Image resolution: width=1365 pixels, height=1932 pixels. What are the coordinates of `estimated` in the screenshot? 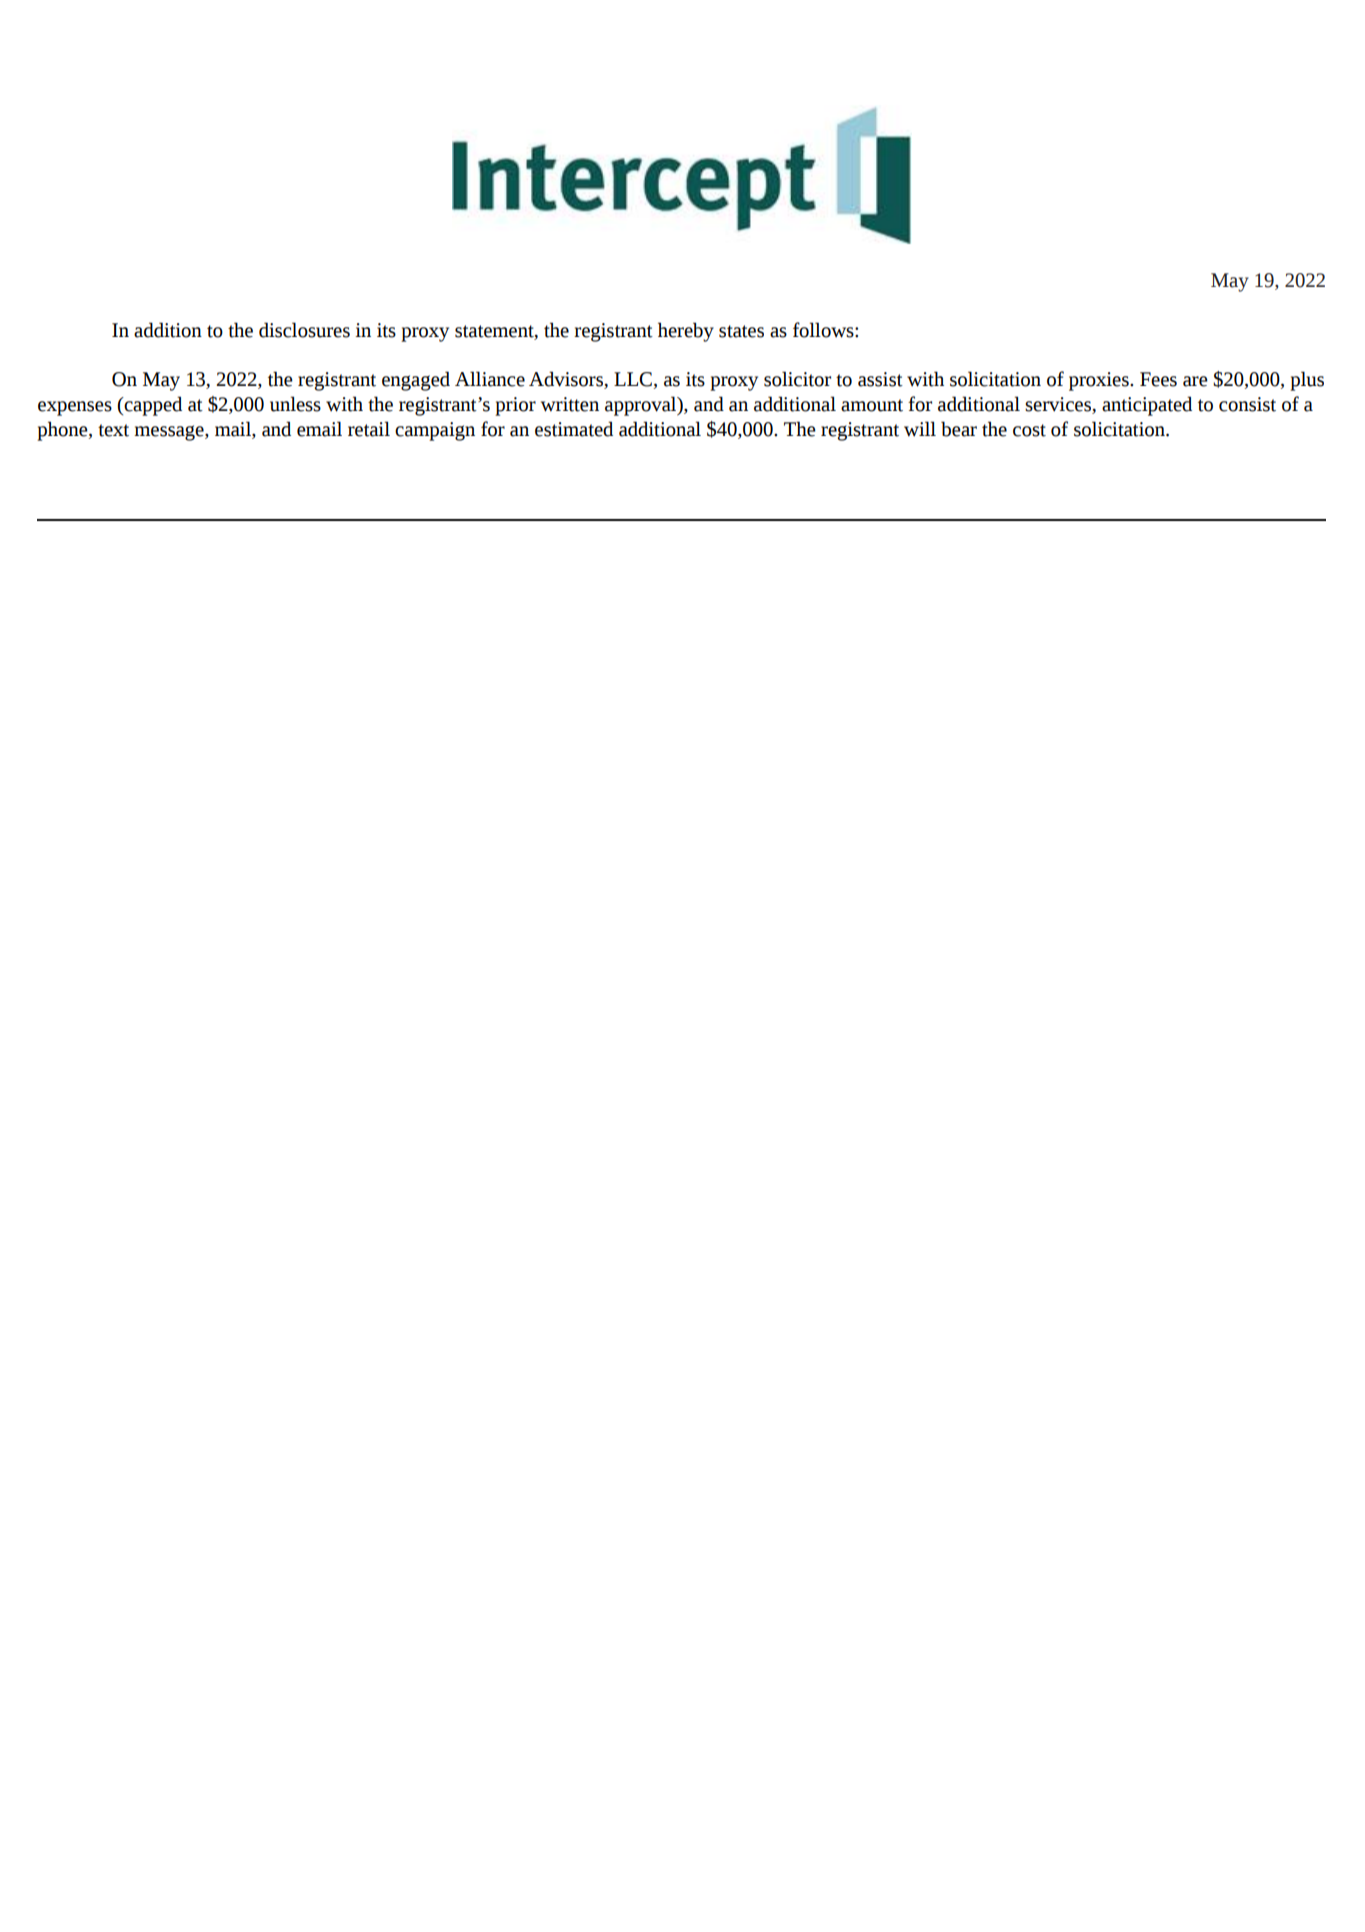 It's located at (574, 429).
